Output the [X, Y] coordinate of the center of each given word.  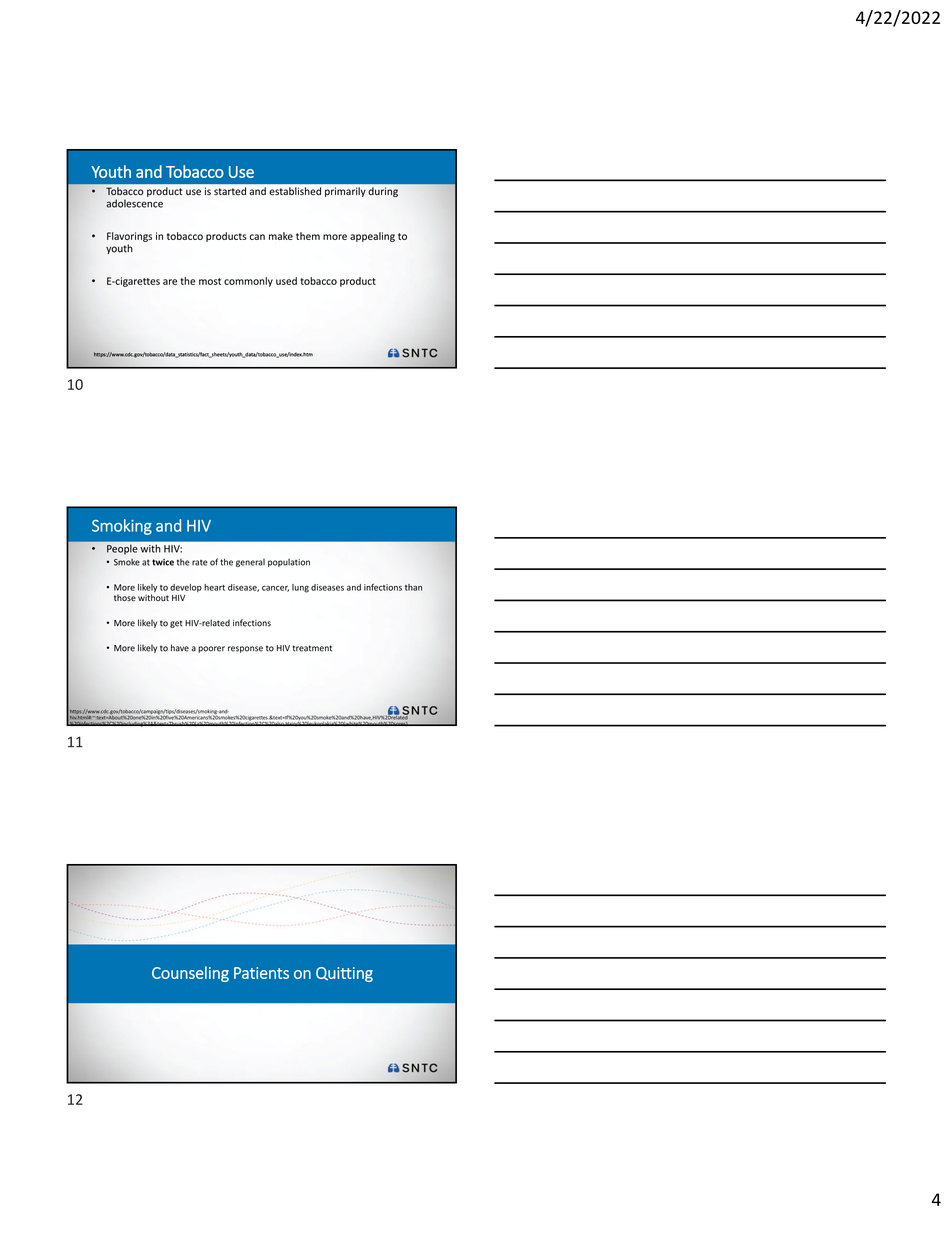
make [281, 236]
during [383, 192]
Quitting [344, 974]
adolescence [134, 203]
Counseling [190, 974]
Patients [261, 973]
